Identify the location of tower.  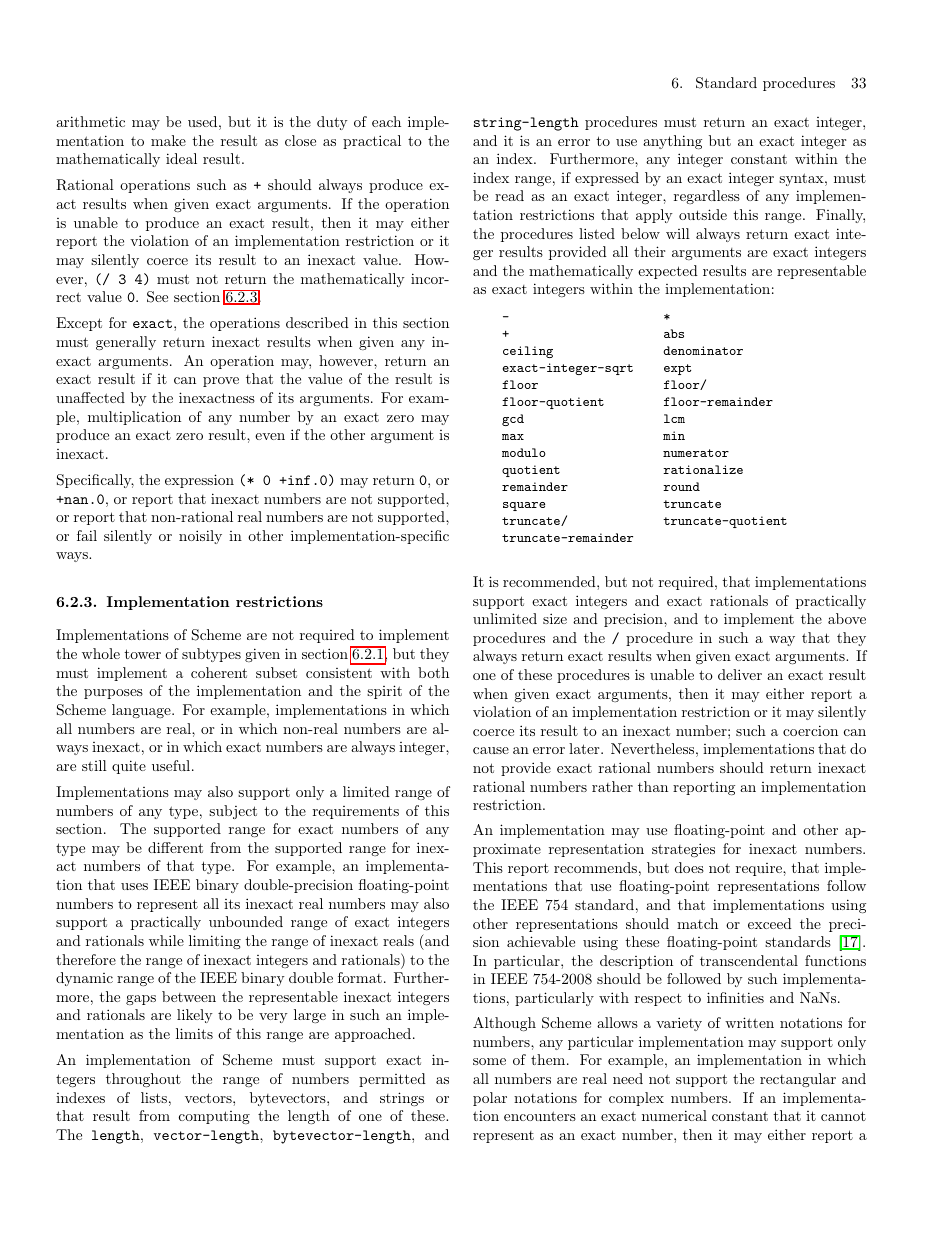
(142, 654).
